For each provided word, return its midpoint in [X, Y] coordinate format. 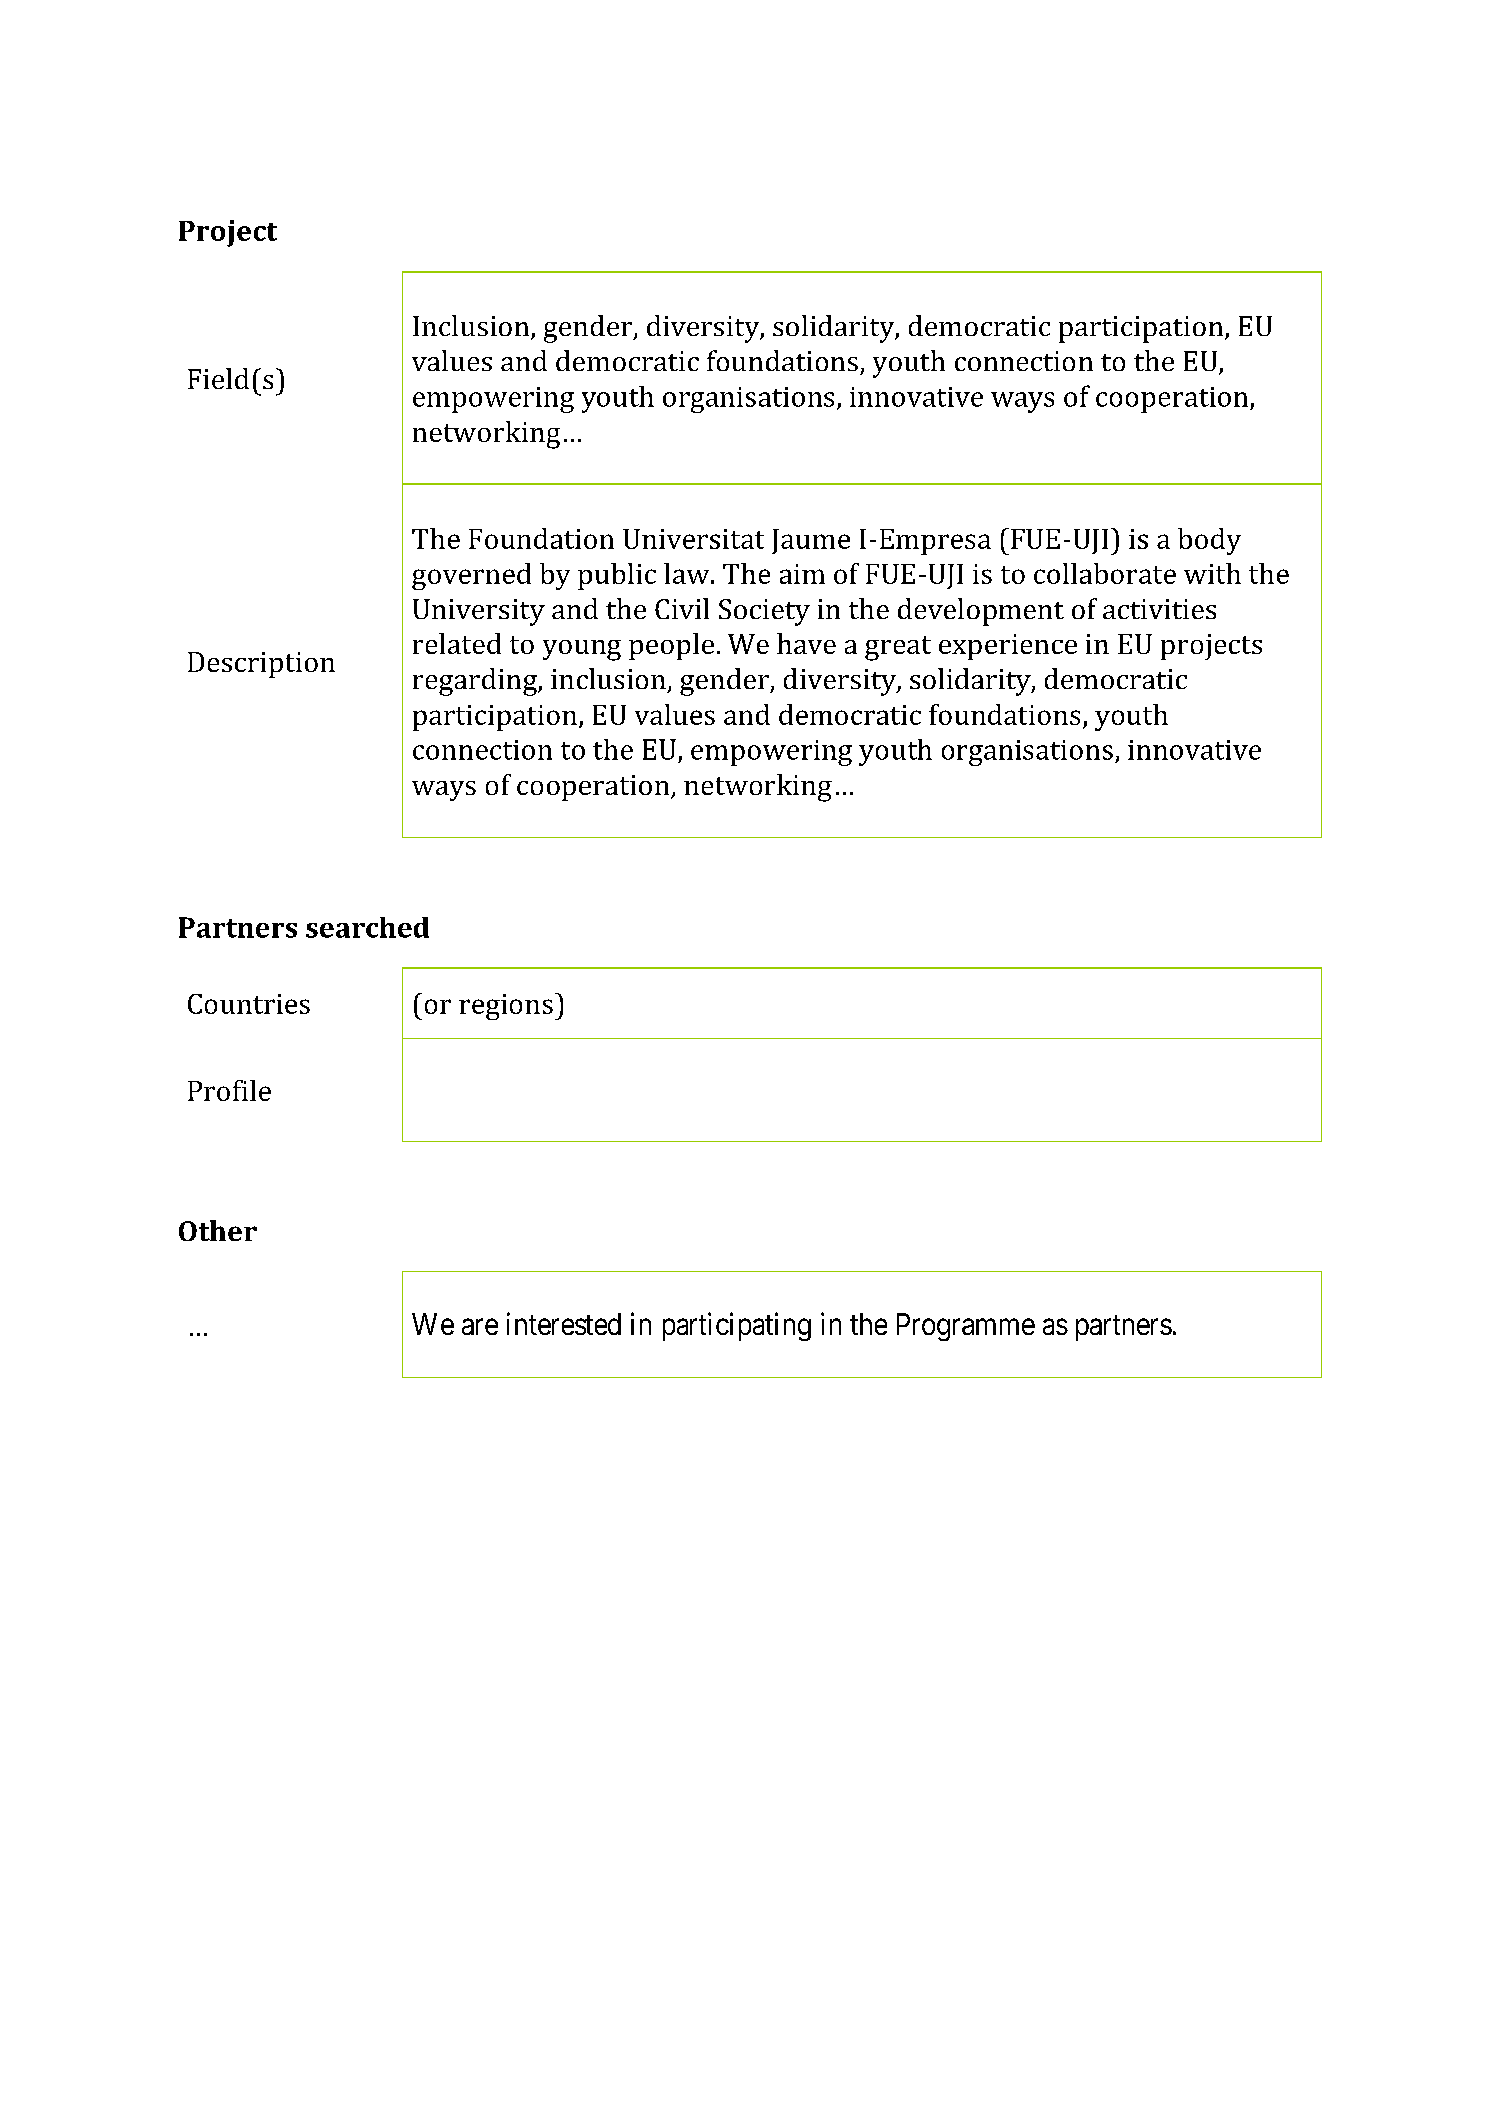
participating [737, 1326]
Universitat [693, 539]
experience [1008, 647]
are [480, 1327]
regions [506, 1007]
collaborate [1105, 573]
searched [367, 927]
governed [471, 576]
